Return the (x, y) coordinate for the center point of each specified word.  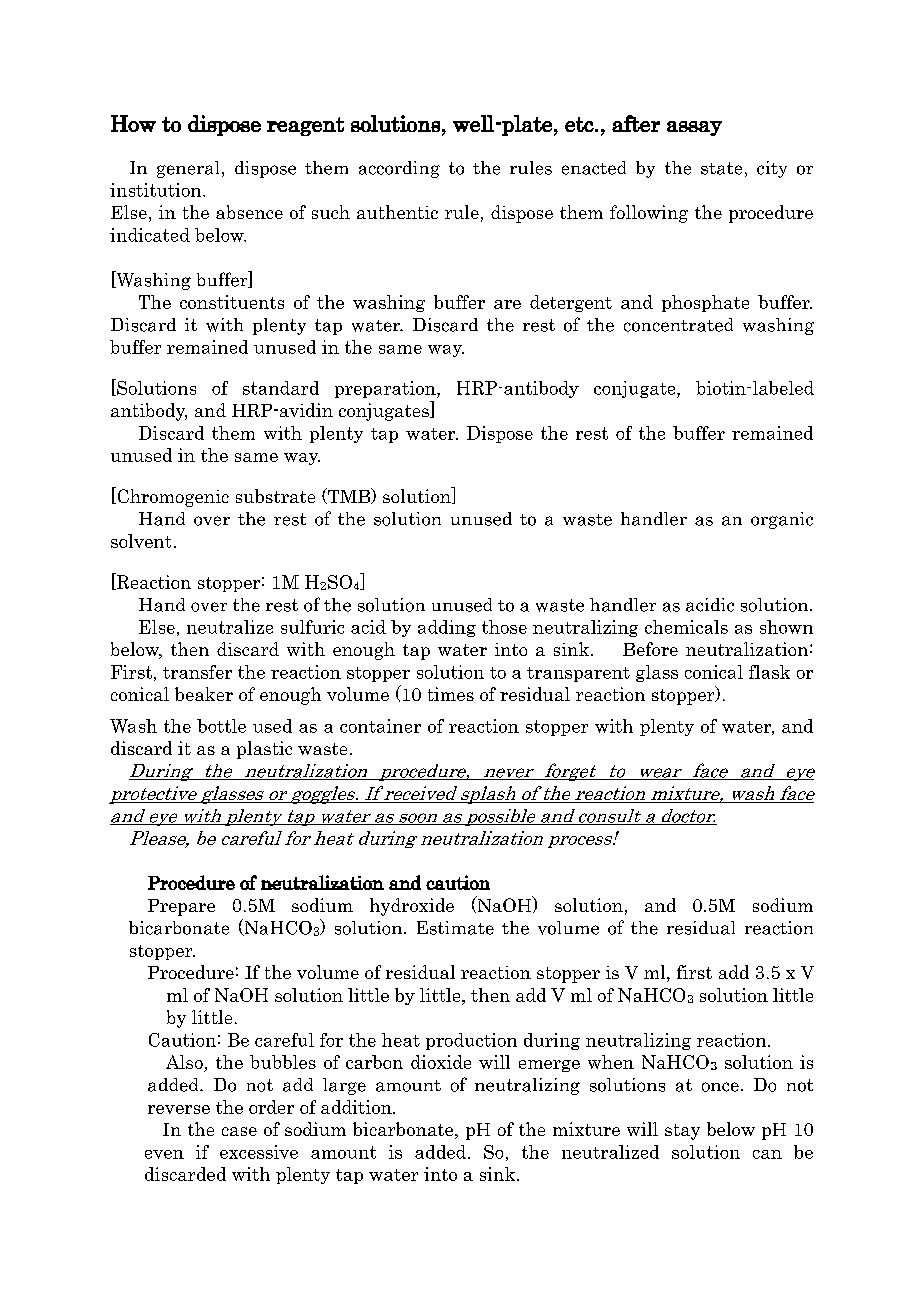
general (188, 169)
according (399, 169)
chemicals (686, 627)
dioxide (441, 1062)
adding (447, 628)
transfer (197, 672)
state (721, 168)
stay (682, 1132)
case (239, 1131)
